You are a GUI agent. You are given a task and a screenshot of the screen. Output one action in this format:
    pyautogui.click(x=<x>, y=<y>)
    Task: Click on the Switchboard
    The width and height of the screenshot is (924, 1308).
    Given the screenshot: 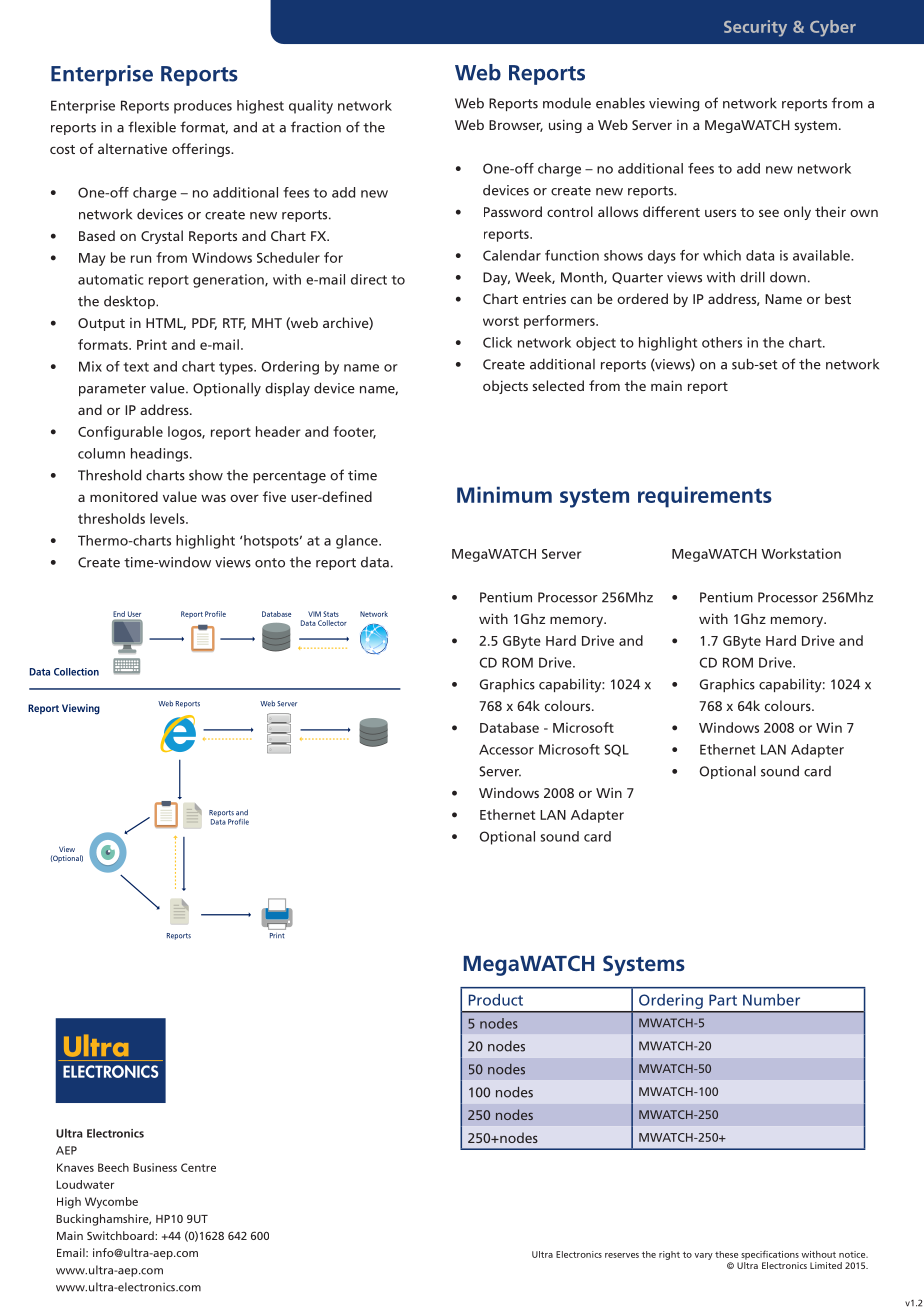 What is the action you would take?
    pyautogui.click(x=121, y=1235)
